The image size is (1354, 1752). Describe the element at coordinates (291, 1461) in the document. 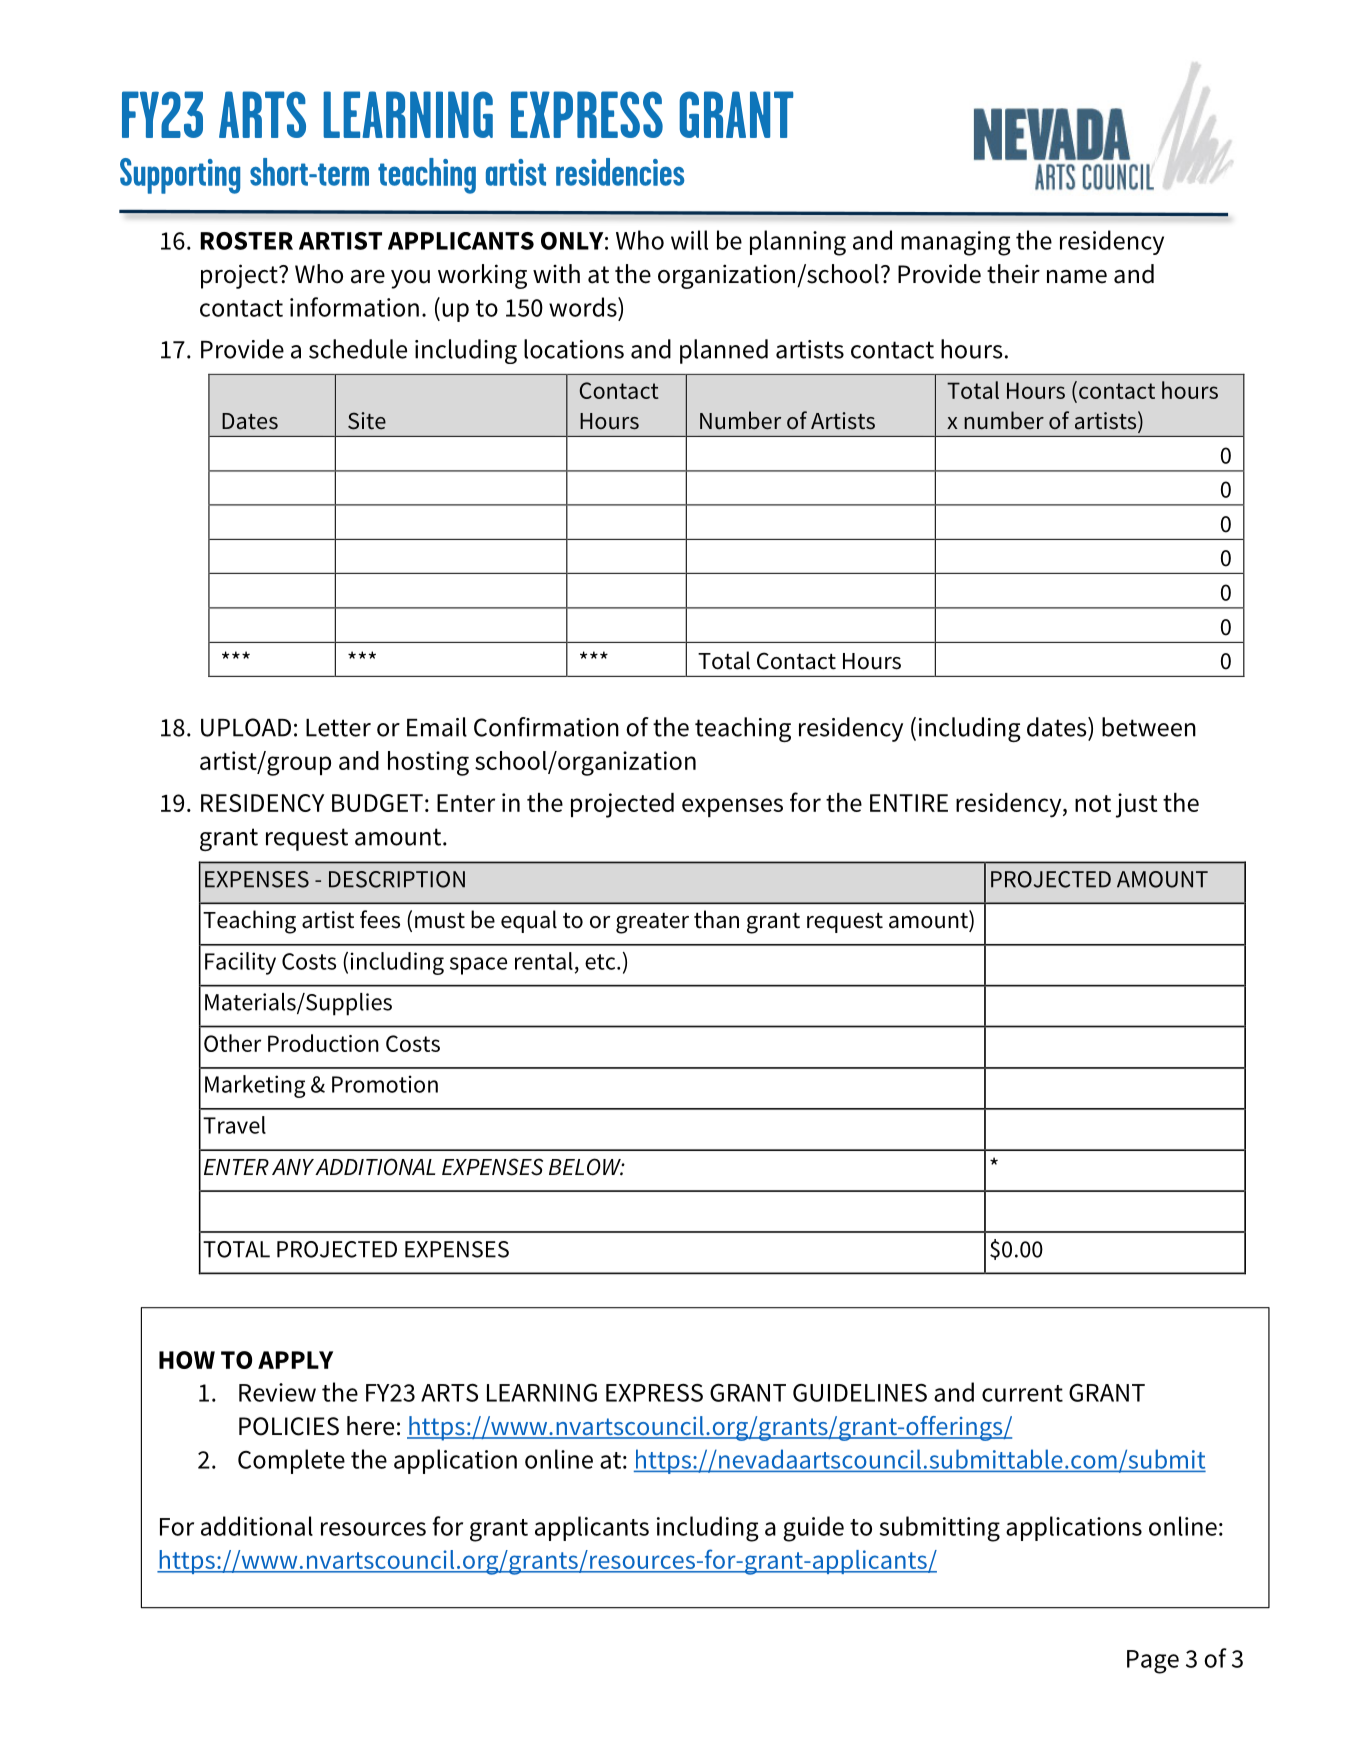

I see `Complete` at that location.
